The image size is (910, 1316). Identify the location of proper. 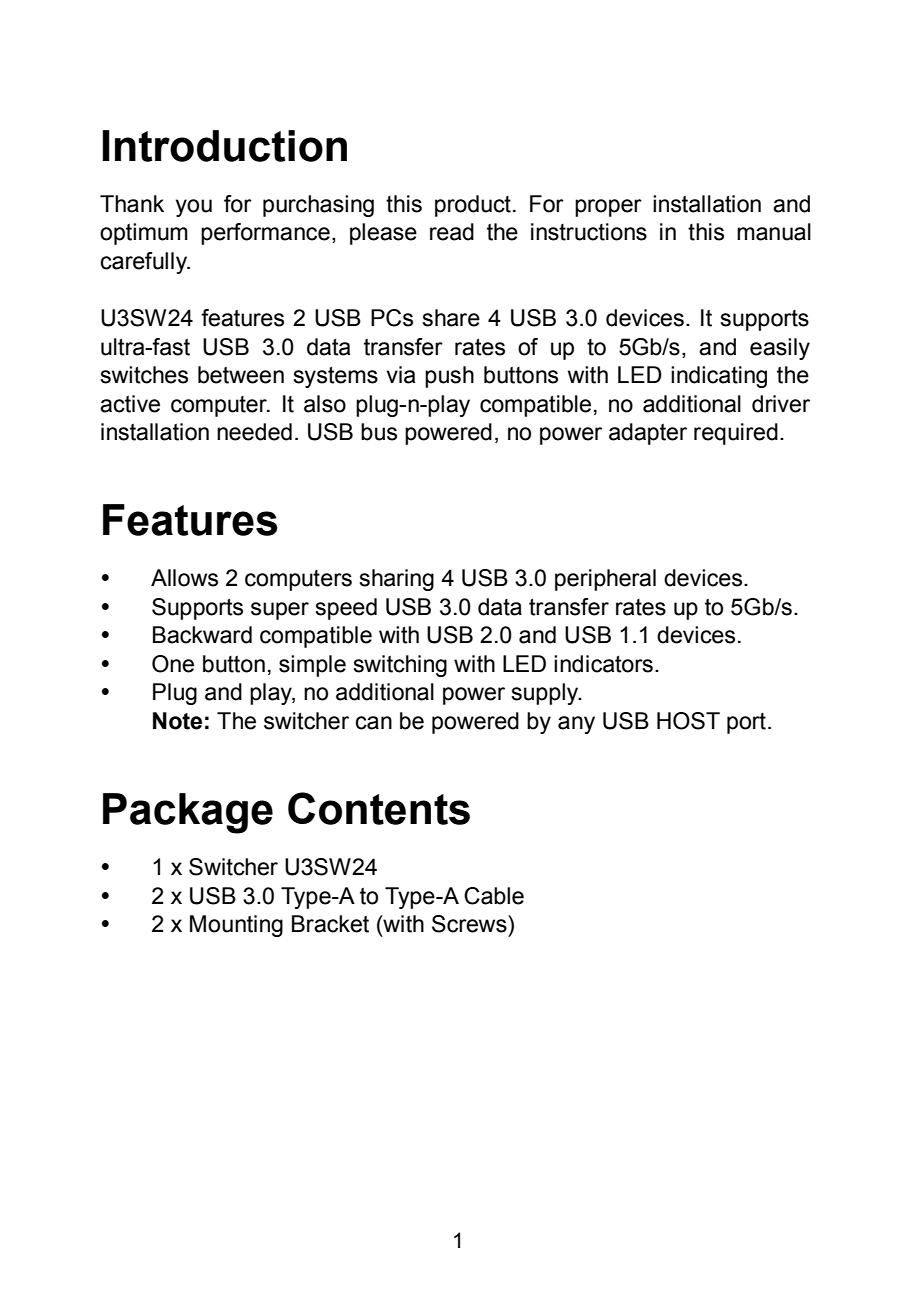
(608, 208).
